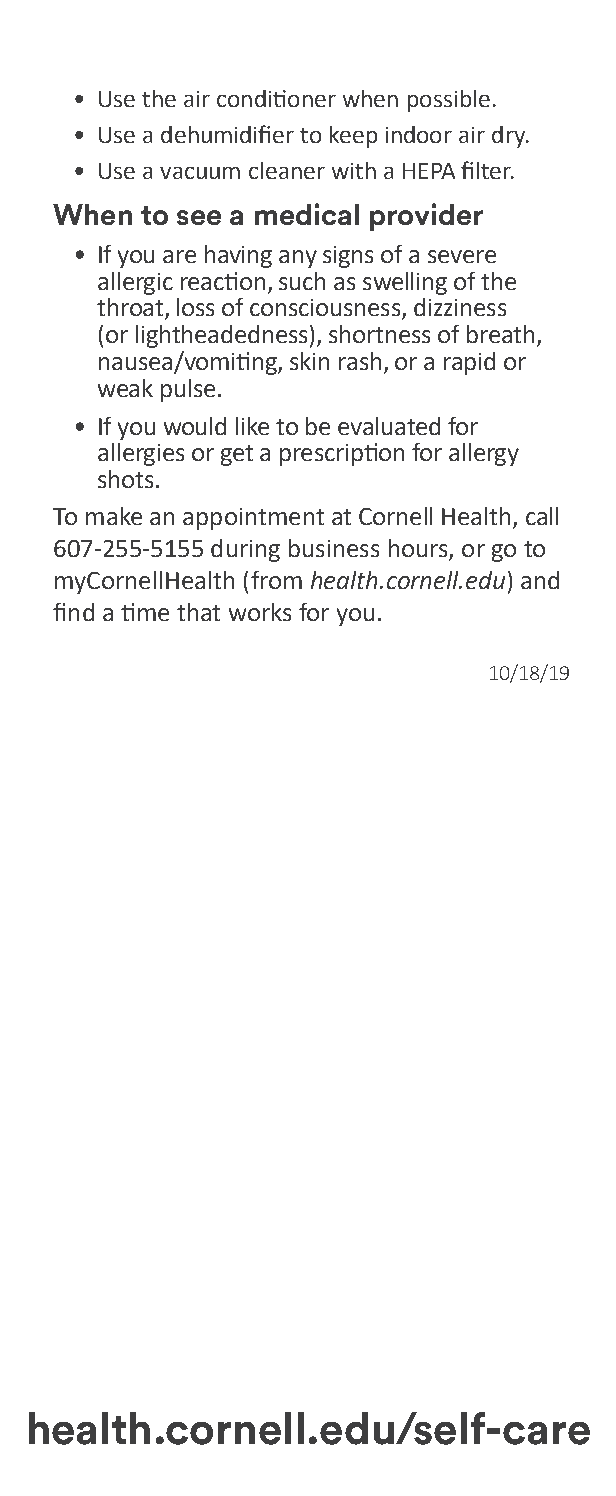 The width and height of the screenshot is (616, 1496). Describe the element at coordinates (462, 256) in the screenshot. I see `severe` at that location.
